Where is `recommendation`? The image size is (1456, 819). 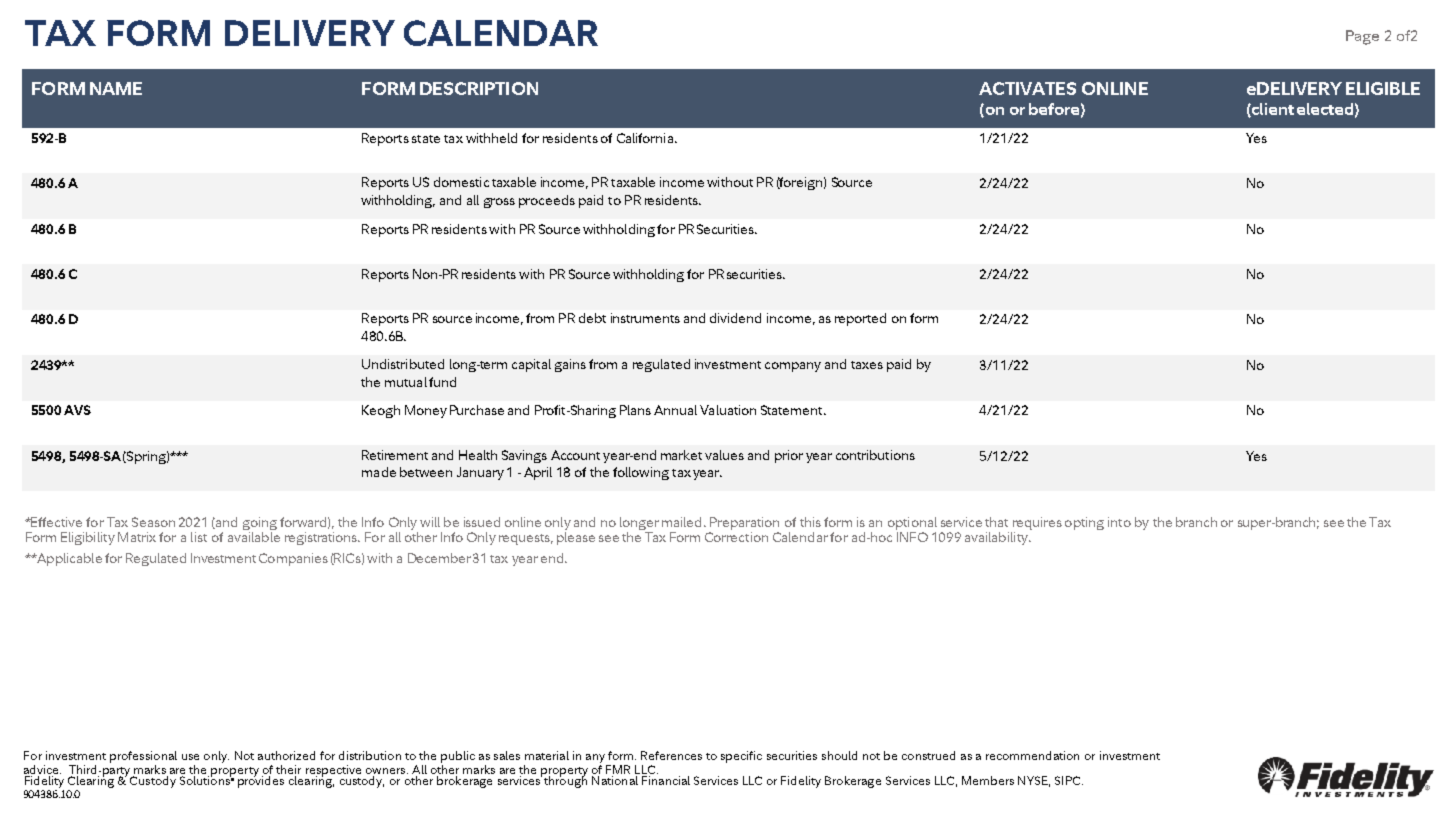 recommendation is located at coordinates (1032, 755).
